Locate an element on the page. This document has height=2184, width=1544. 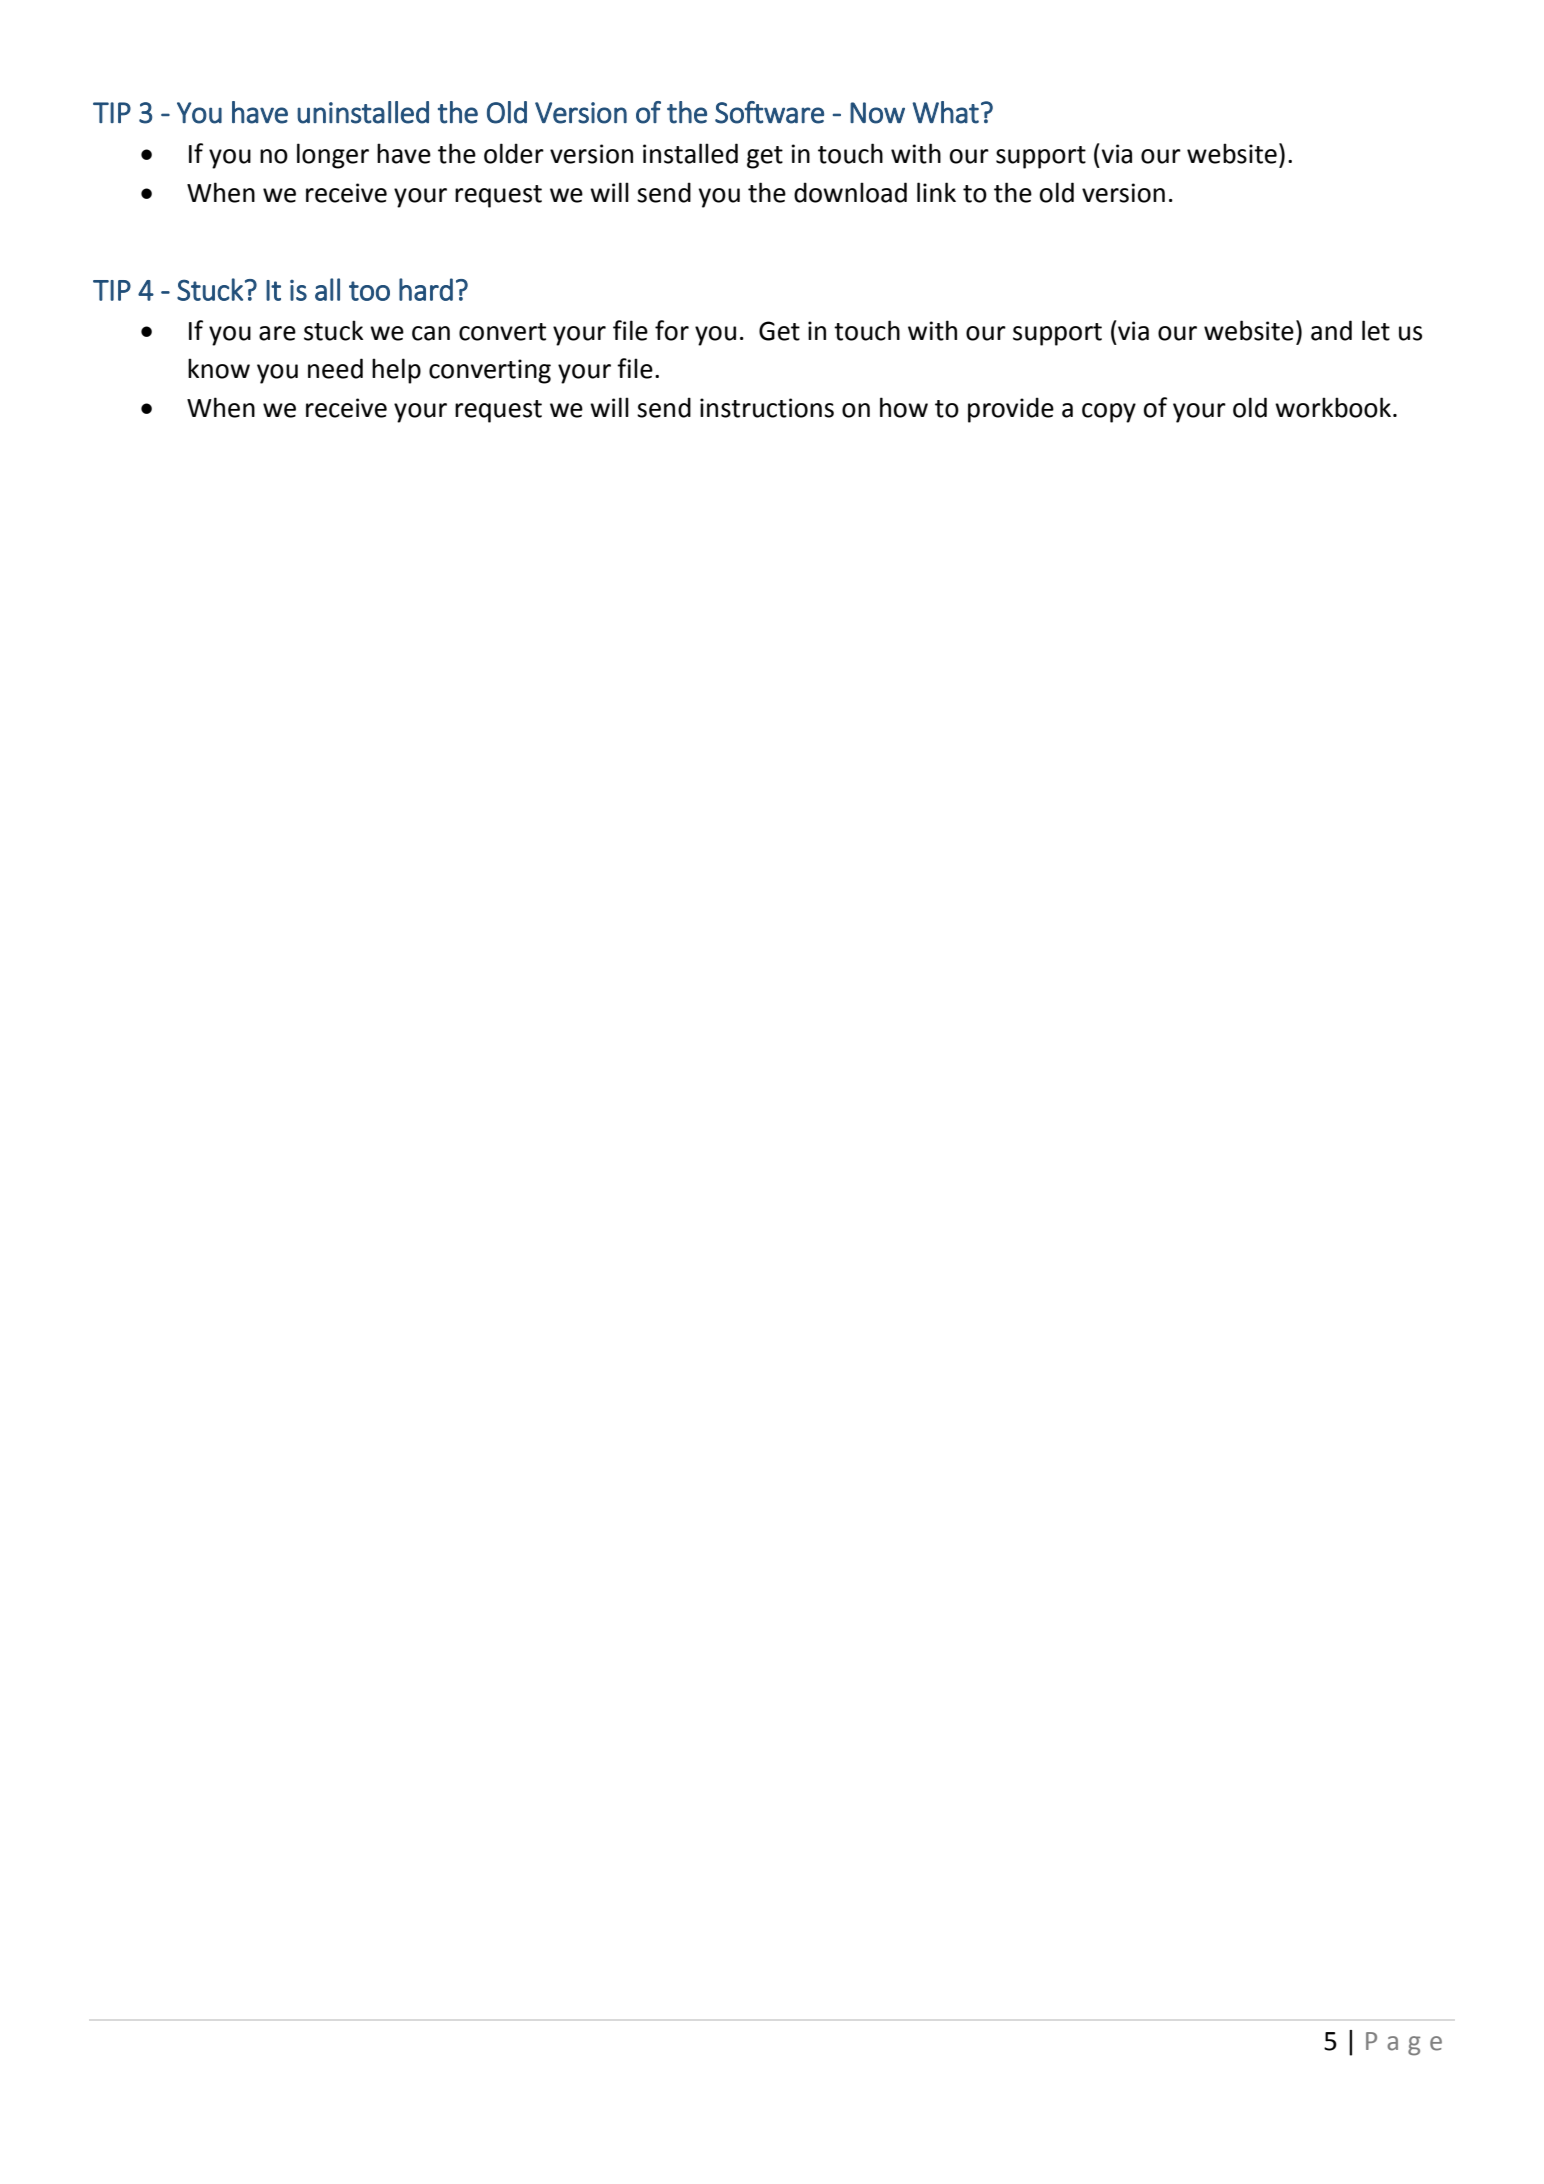
older is located at coordinates (514, 153).
